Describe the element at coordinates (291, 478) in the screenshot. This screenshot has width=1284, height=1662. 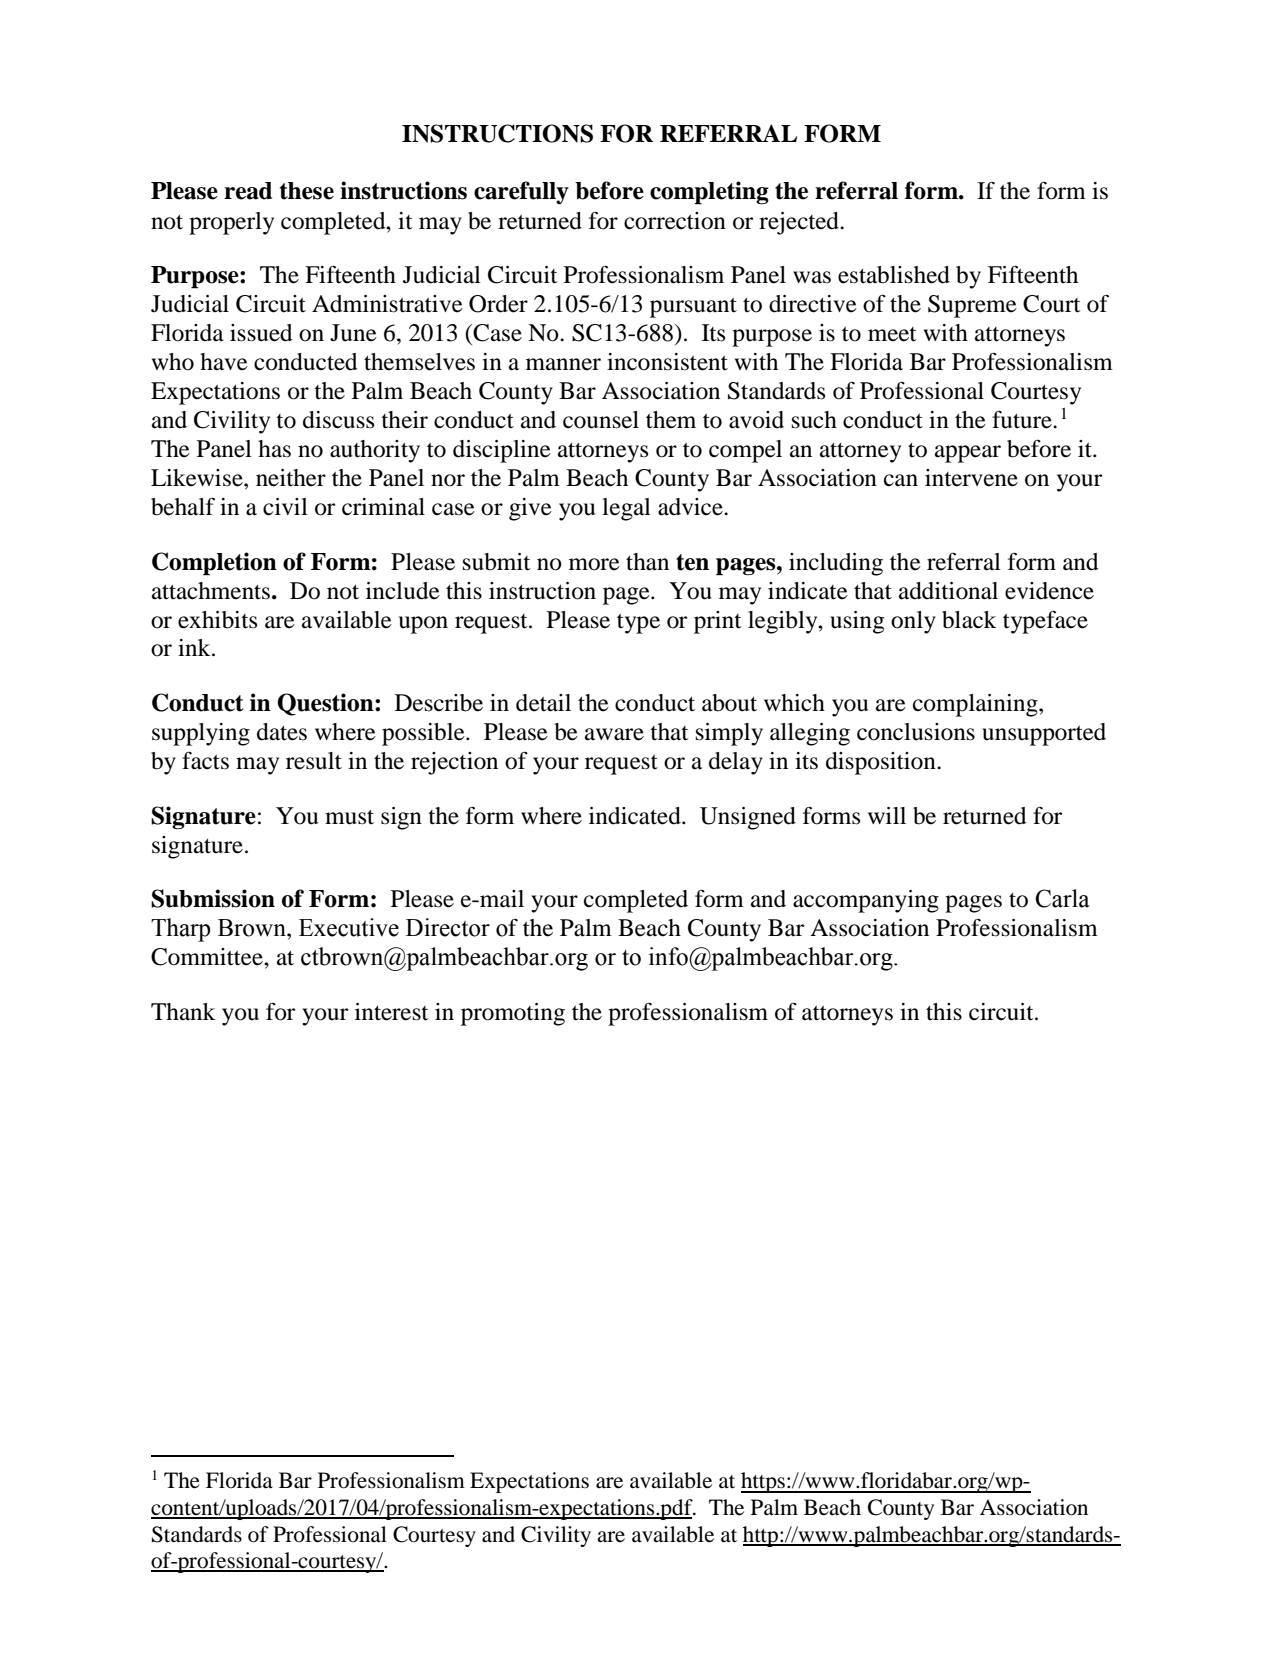
I see `neither` at that location.
